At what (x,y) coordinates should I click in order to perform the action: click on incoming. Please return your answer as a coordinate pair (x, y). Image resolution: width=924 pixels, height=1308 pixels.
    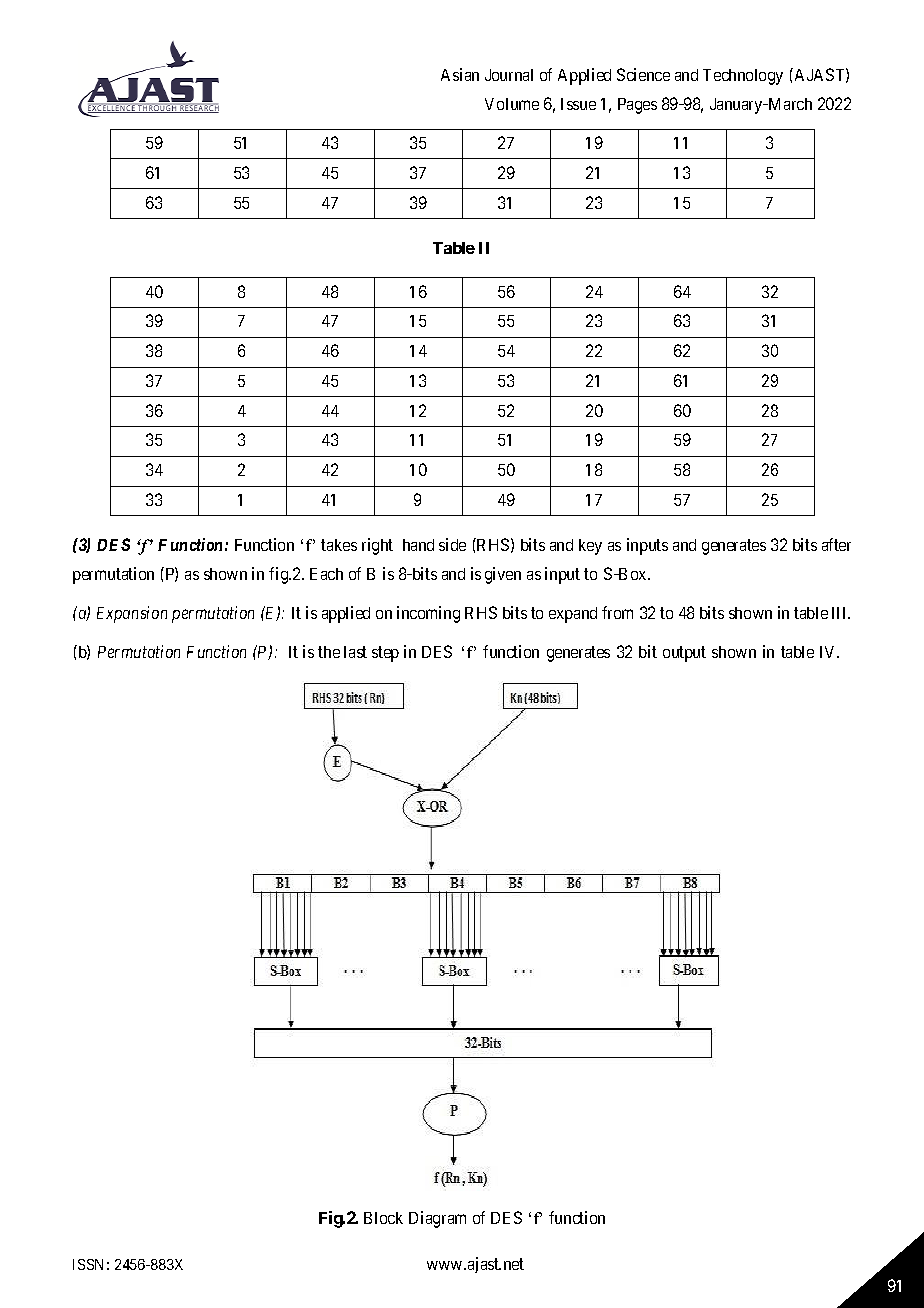
    Looking at the image, I should click on (428, 614).
